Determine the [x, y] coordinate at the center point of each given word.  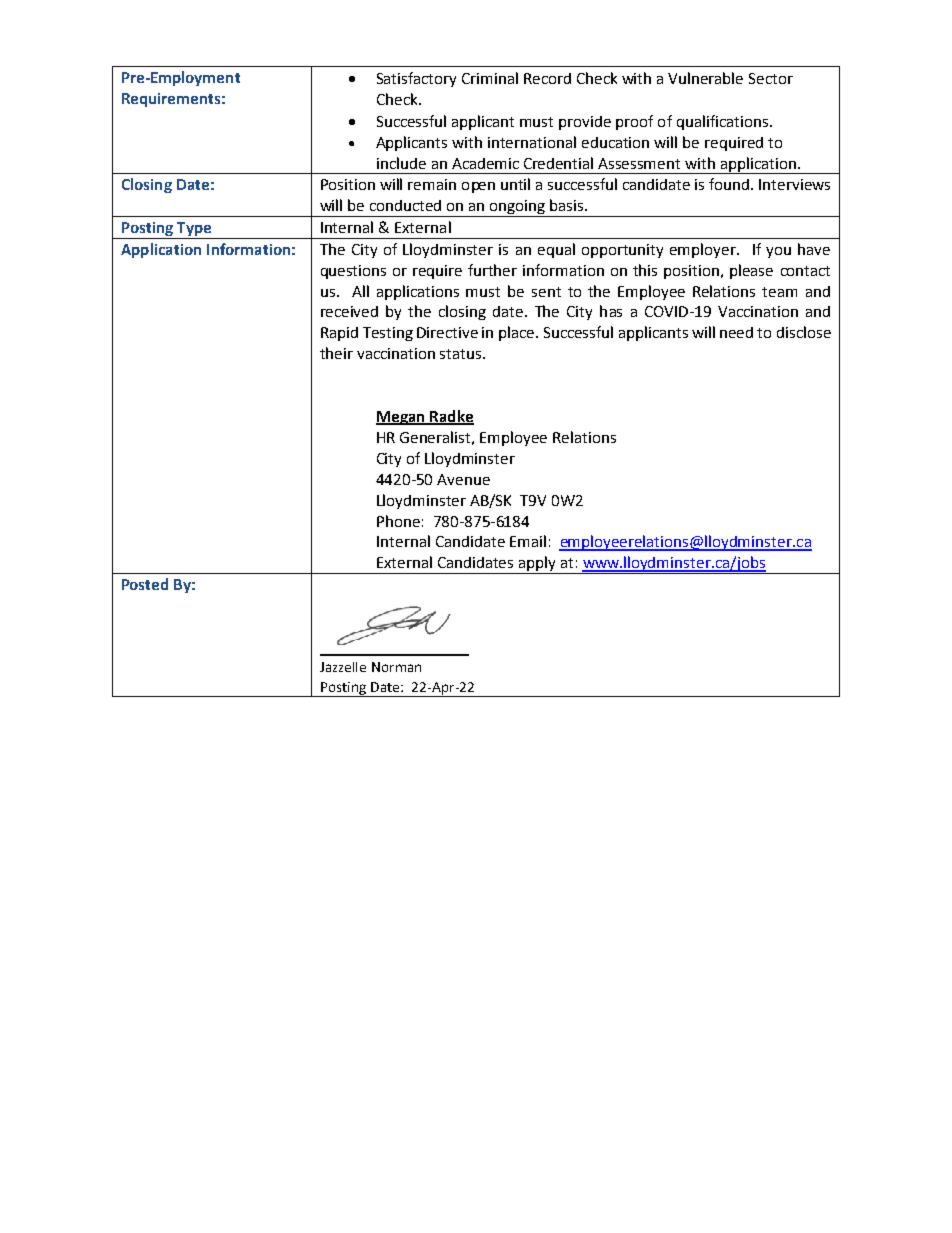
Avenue [463, 479]
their [336, 353]
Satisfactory [416, 79]
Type [194, 229]
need [736, 332]
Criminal [490, 78]
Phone [398, 521]
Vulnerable [705, 78]
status [462, 354]
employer [704, 250]
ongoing [518, 208]
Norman [396, 667]
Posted [145, 584]
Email [528, 541]
